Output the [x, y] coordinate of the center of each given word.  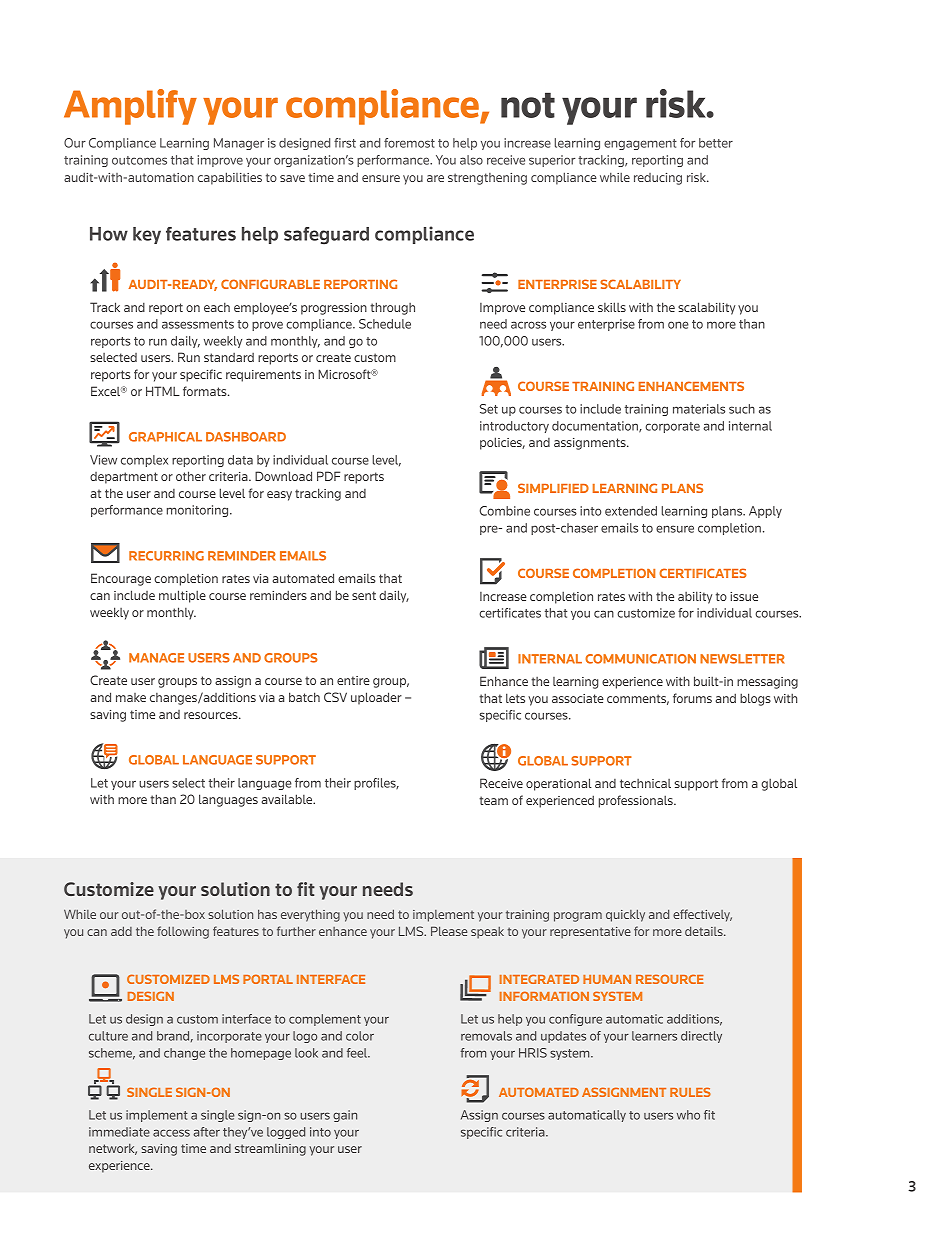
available [288, 799]
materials [699, 409]
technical [645, 783]
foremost [409, 143]
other [191, 476]
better [716, 143]
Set [489, 409]
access [171, 1133]
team [493, 800]
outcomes [139, 160]
